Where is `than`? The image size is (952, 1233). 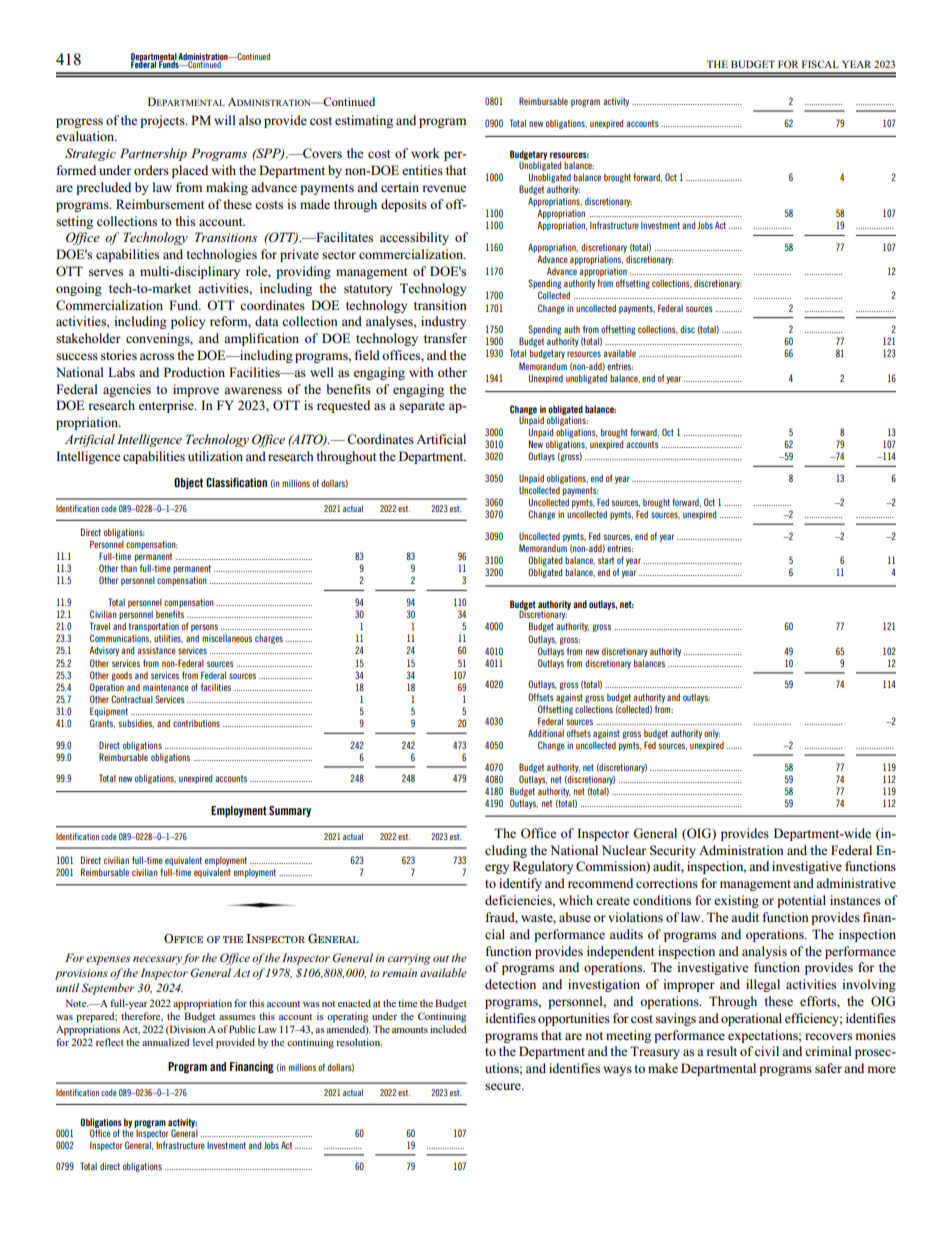
than is located at coordinates (129, 568).
